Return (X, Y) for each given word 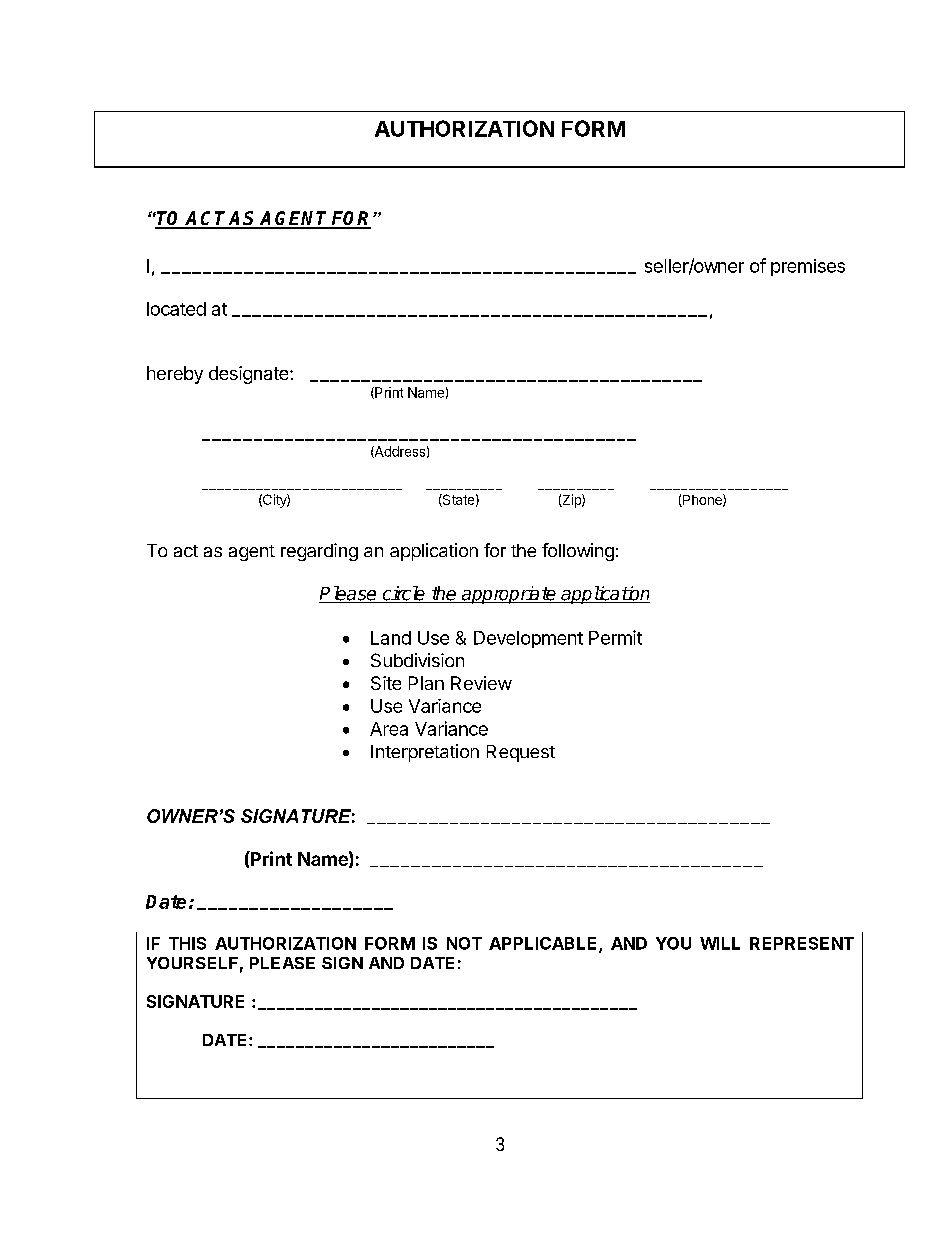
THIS (187, 943)
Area (389, 729)
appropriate (509, 595)
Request (521, 753)
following (578, 552)
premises (808, 267)
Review (481, 683)
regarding (319, 552)
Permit (615, 637)
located (176, 309)
